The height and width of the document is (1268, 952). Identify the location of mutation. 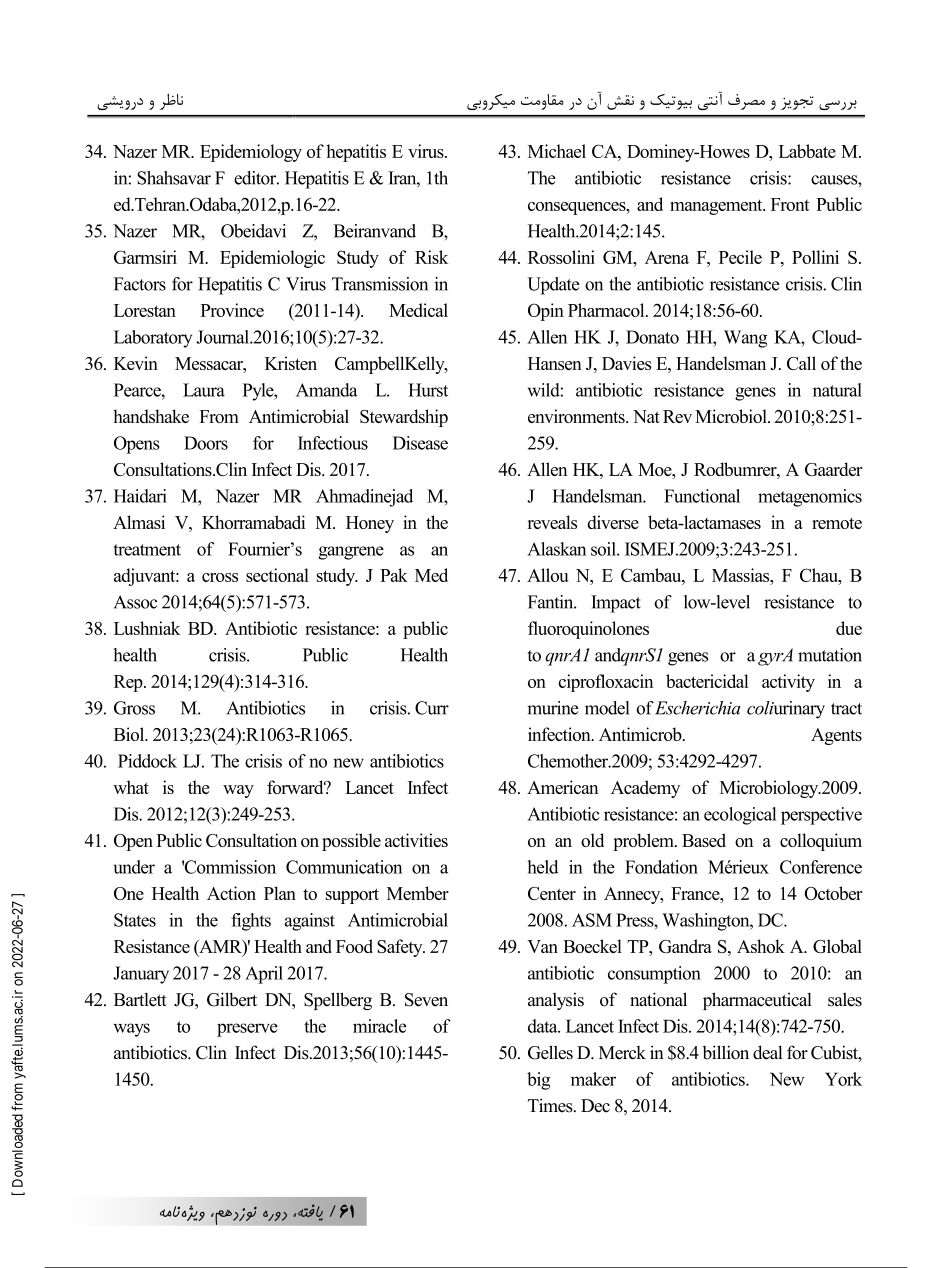
(830, 655).
